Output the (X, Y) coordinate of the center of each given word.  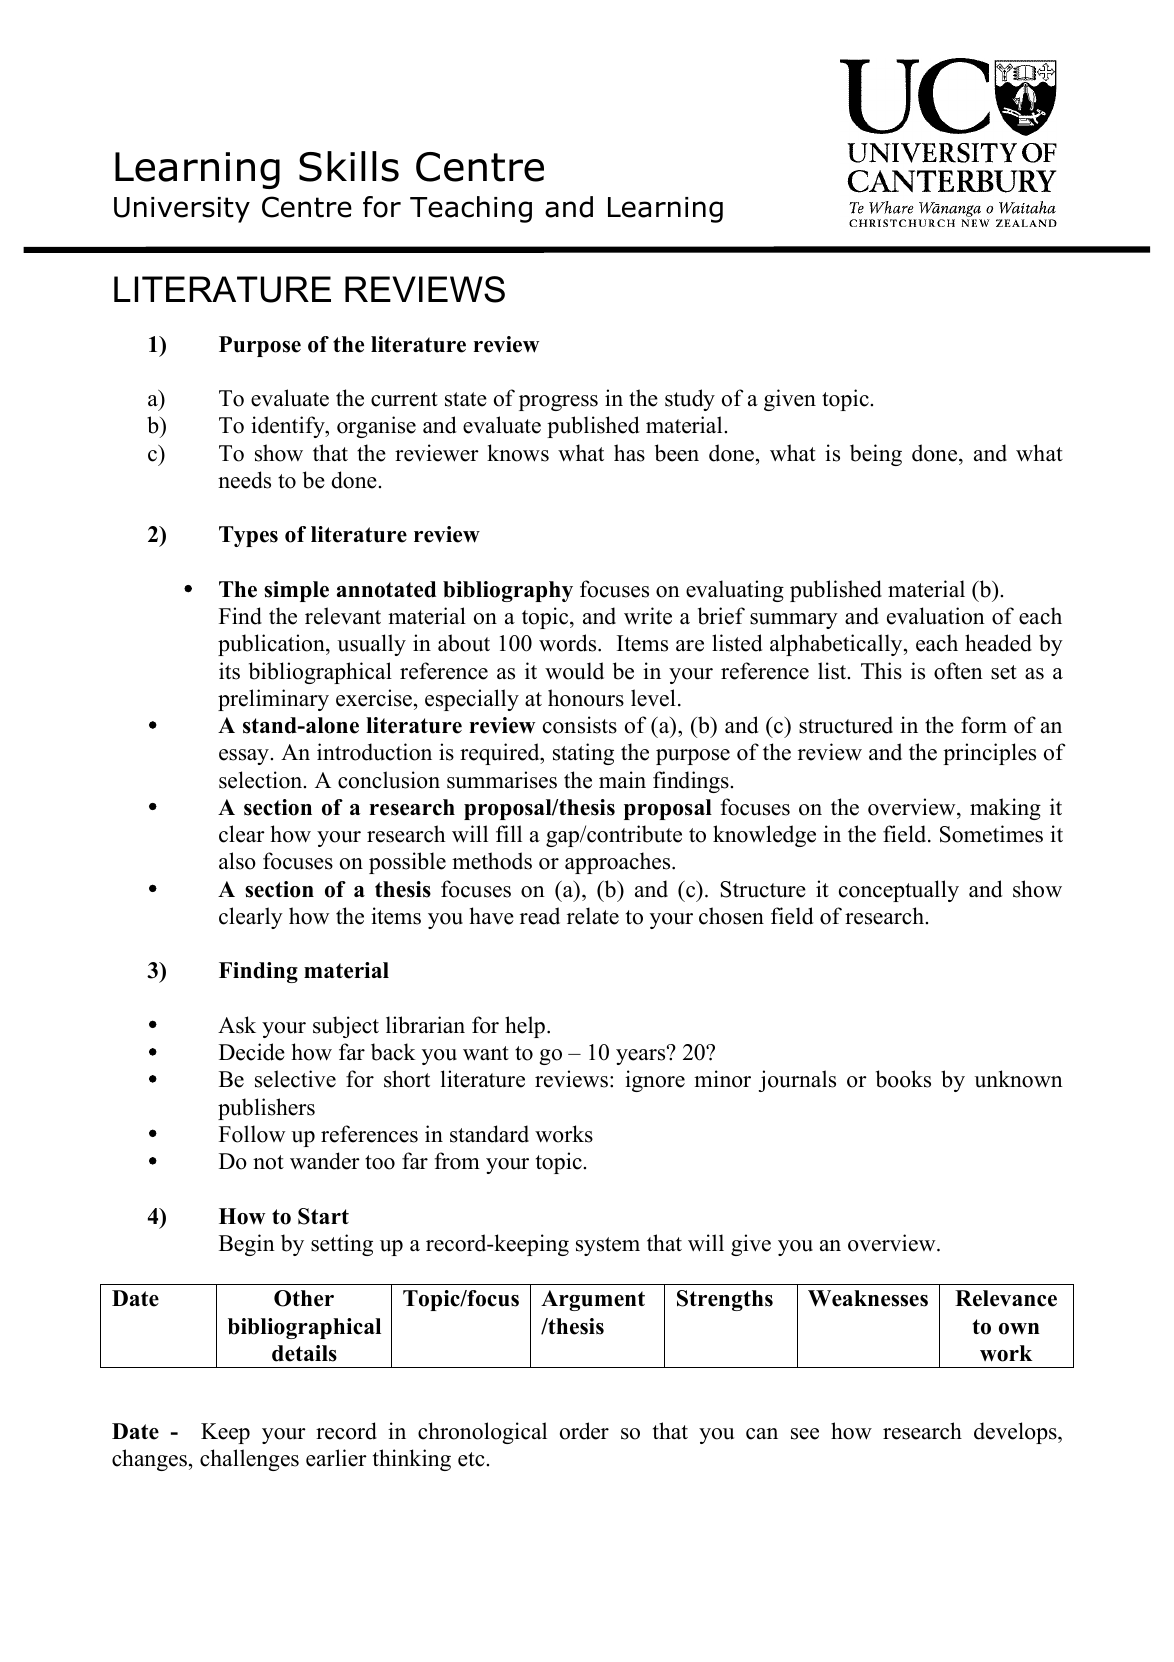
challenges (249, 1460)
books (903, 1079)
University (182, 210)
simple (296, 591)
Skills (349, 166)
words (569, 643)
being (876, 455)
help (525, 1027)
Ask (237, 1025)
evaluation (936, 616)
